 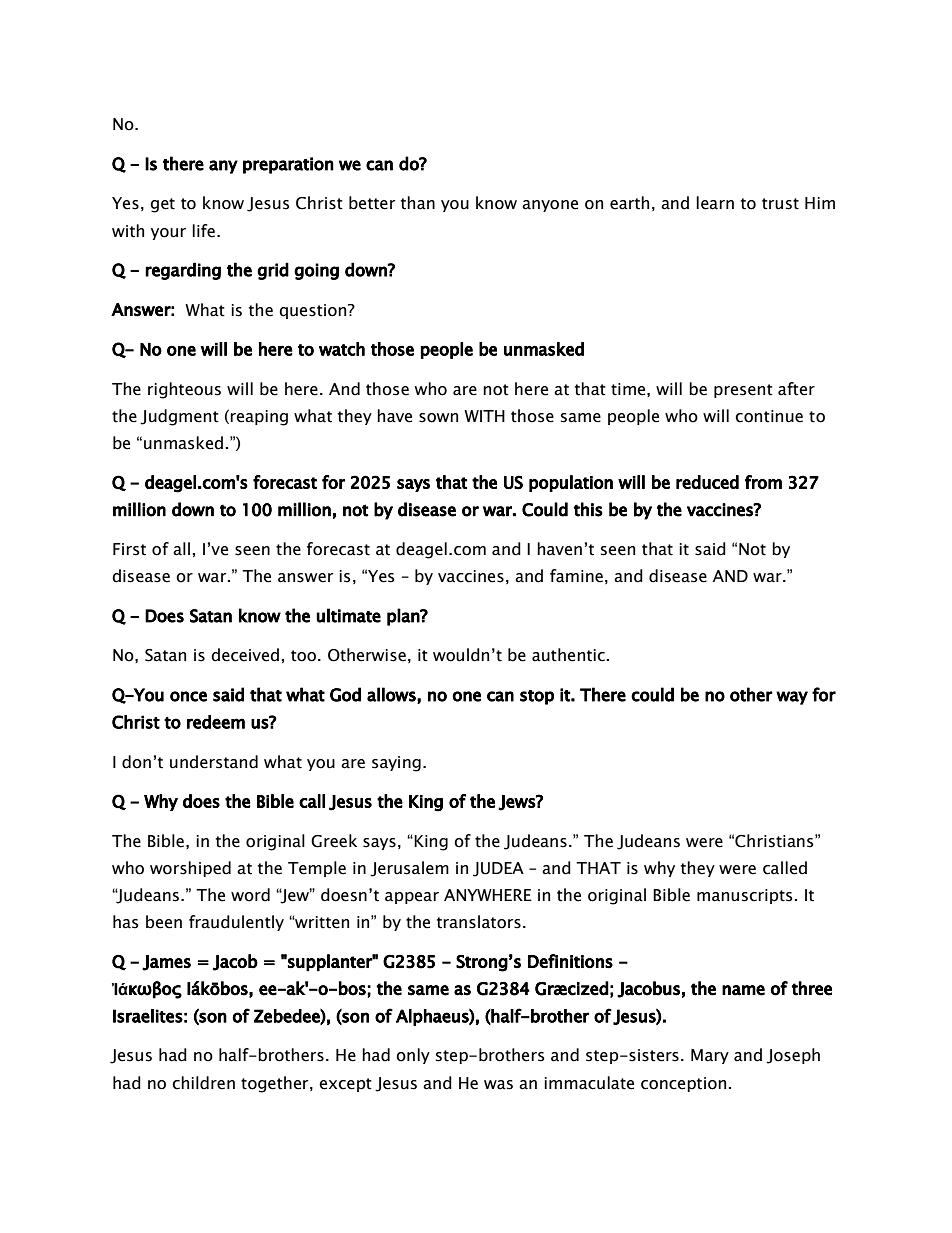 What do you see at coordinates (498, 1085) in the page?
I see `was` at bounding box center [498, 1085].
